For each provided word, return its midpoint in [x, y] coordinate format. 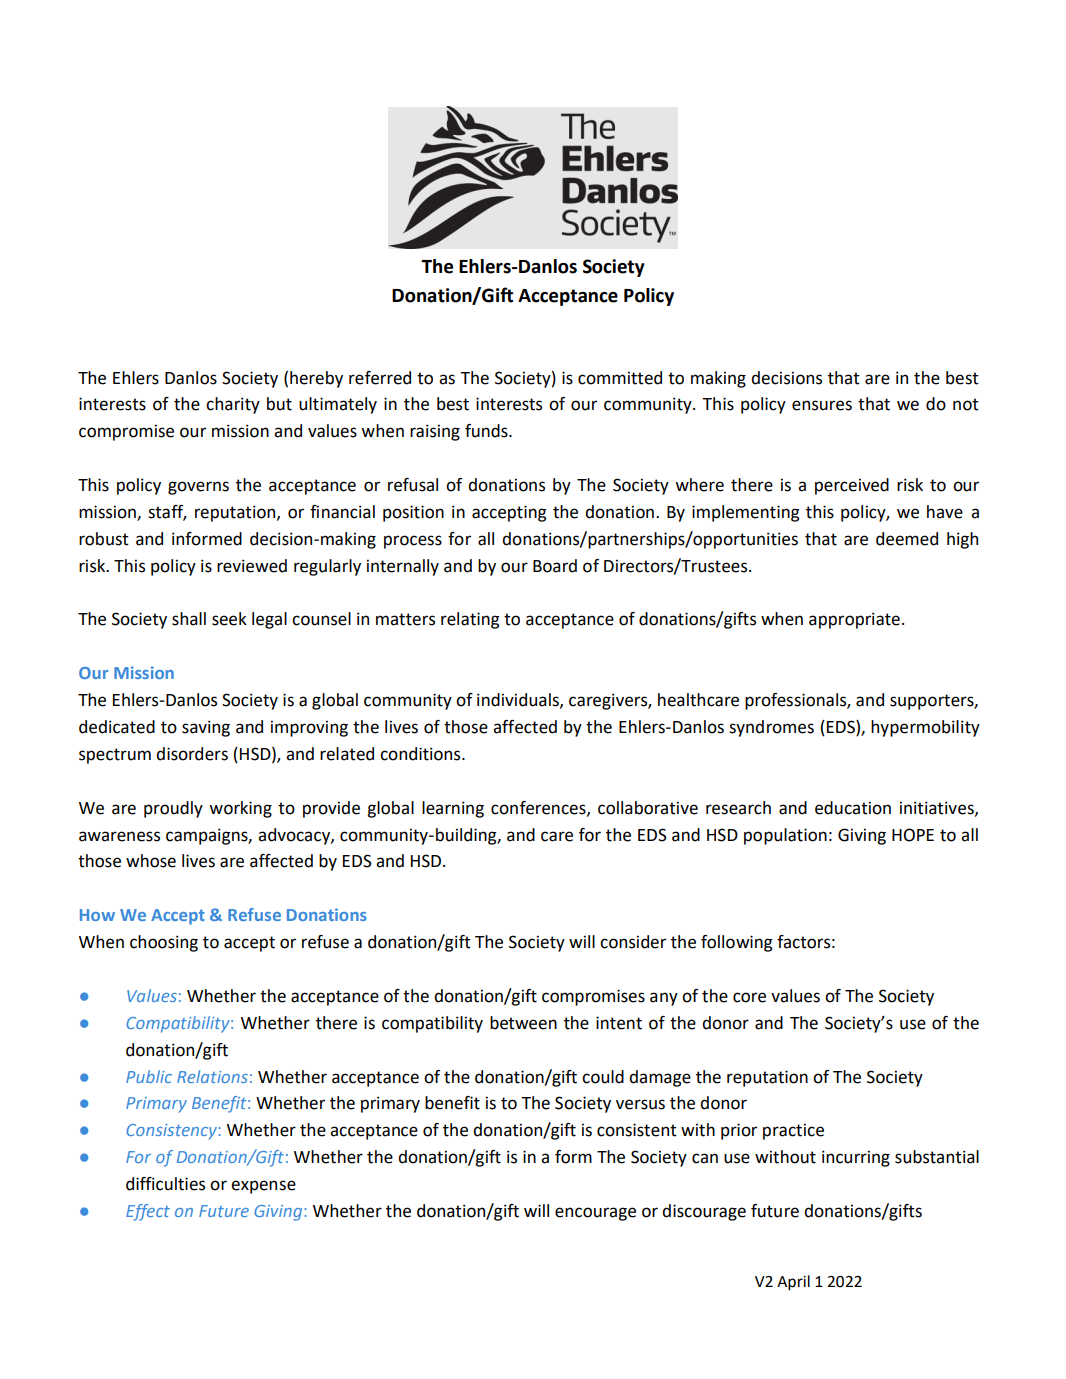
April [793, 1283]
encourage [595, 1214]
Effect [148, 1212]
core [749, 997]
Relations [212, 1076]
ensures [822, 405]
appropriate [854, 620]
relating [470, 620]
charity [233, 405]
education [853, 808]
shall [189, 619]
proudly [173, 809]
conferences [539, 808]
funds [487, 431]
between [523, 1023]
